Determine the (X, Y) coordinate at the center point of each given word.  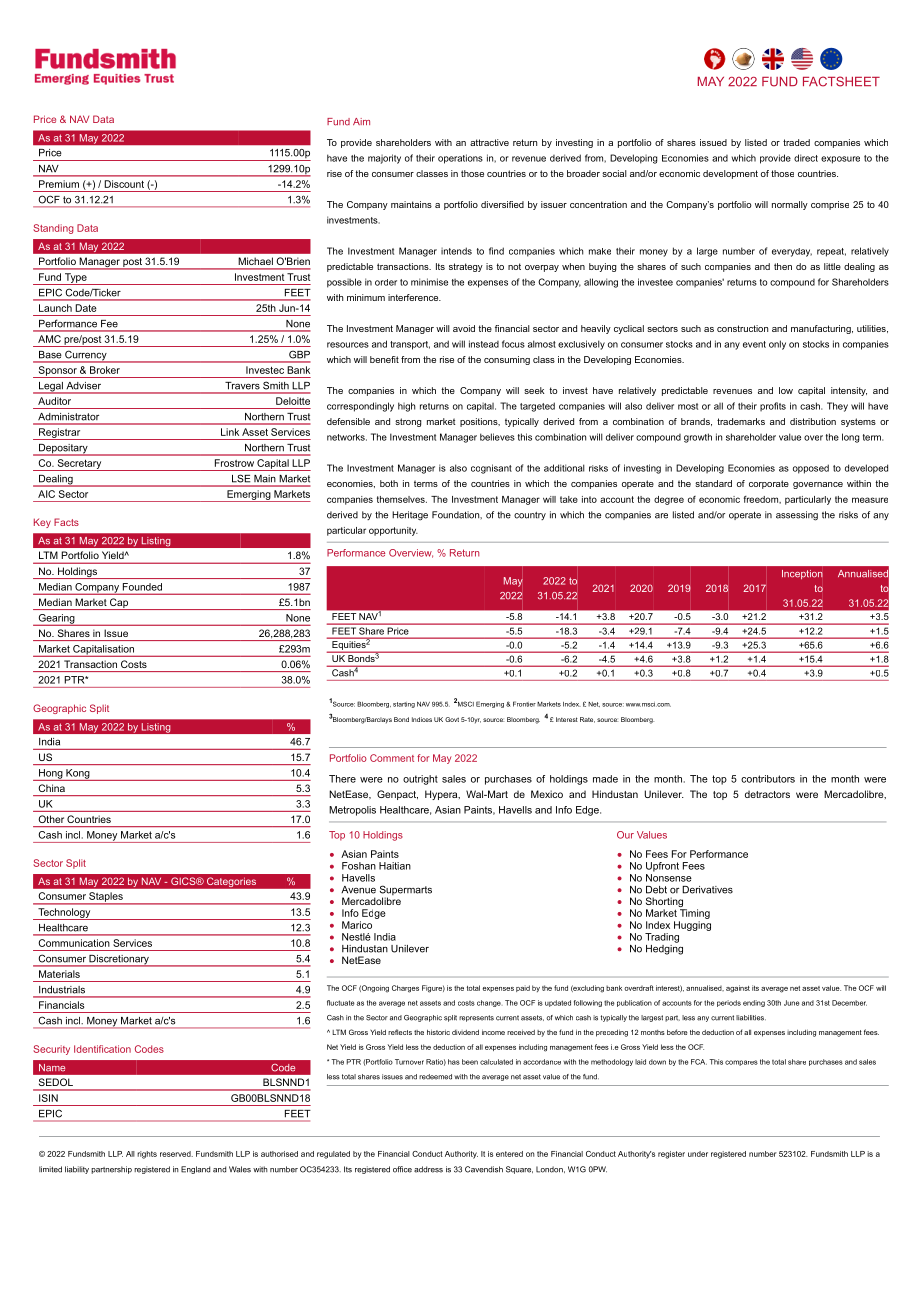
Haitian (395, 866)
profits (773, 406)
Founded (142, 587)
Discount (124, 184)
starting (404, 705)
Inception (802, 574)
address (428, 1169)
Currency (86, 356)
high (406, 407)
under (698, 1154)
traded (796, 142)
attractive (489, 142)
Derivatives (707, 890)
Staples (106, 898)
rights (147, 1155)
